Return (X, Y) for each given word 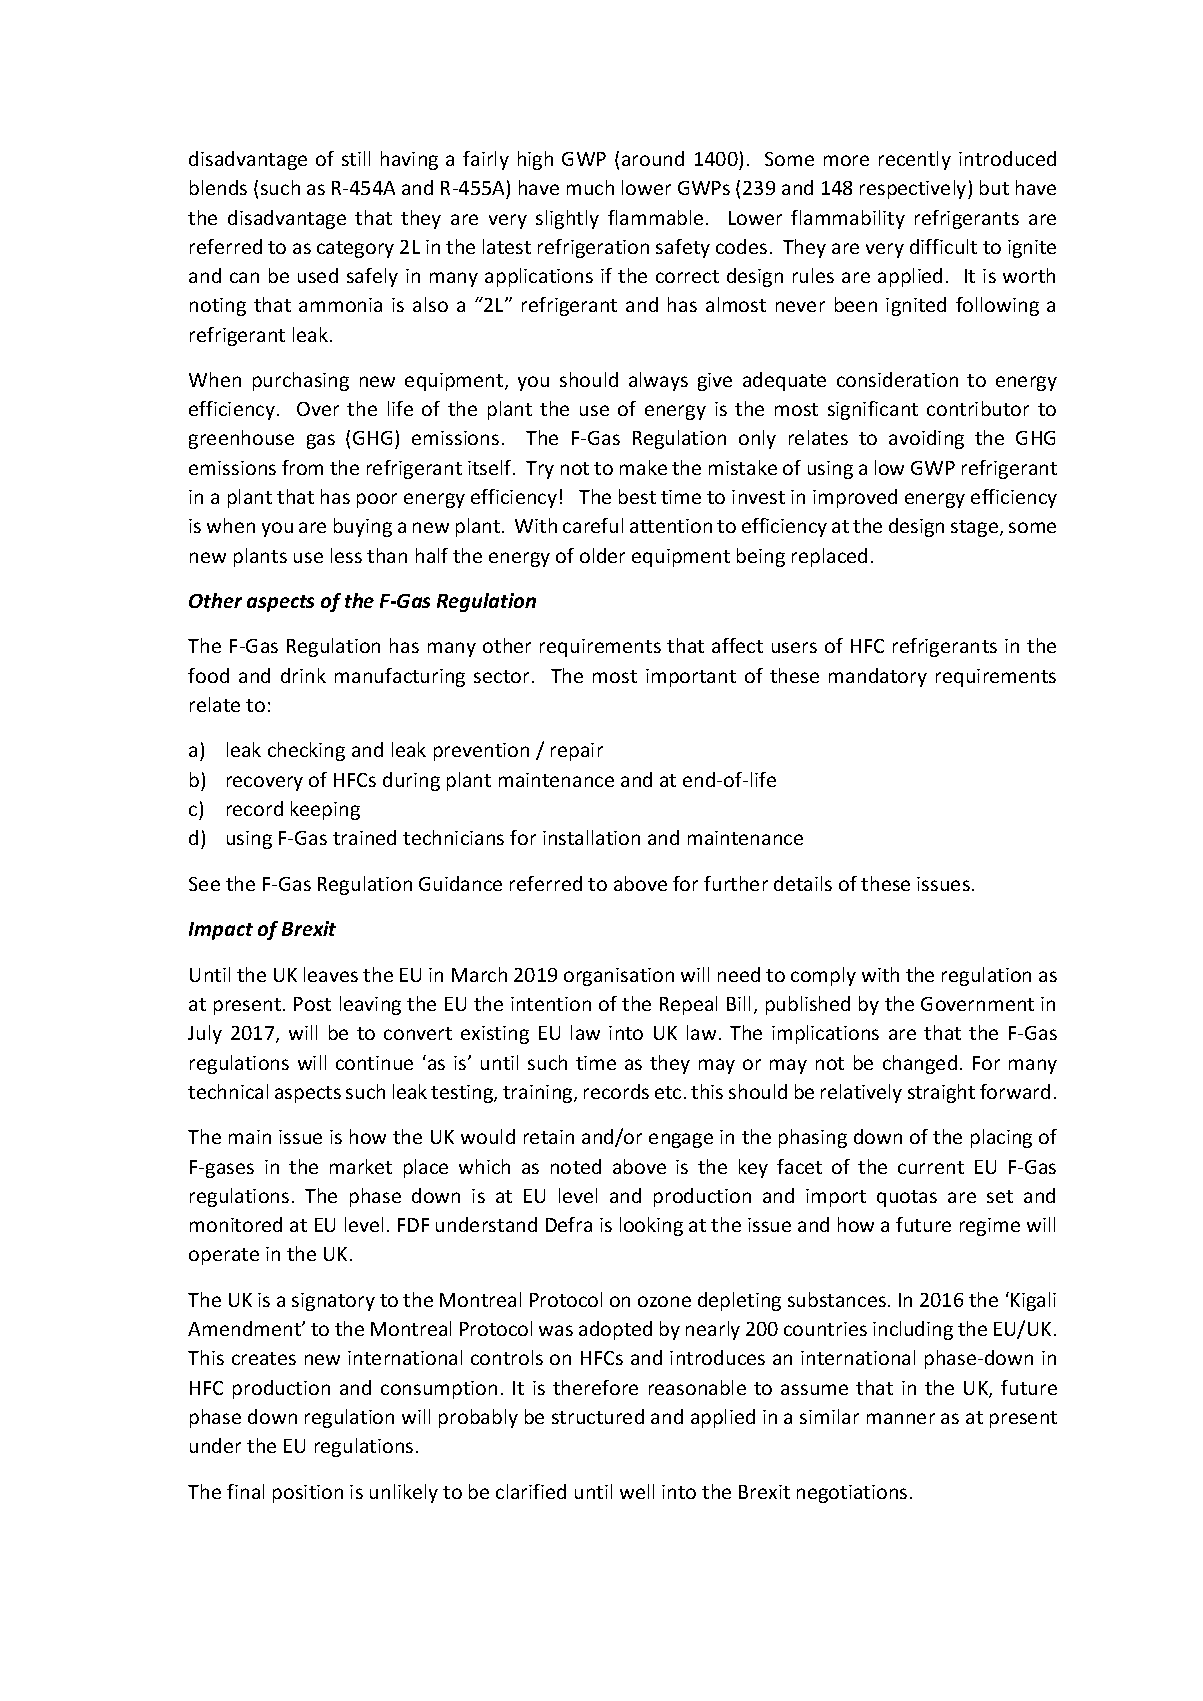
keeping (325, 810)
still (356, 158)
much (590, 187)
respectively (914, 189)
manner (901, 1418)
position (308, 1494)
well (637, 1491)
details (803, 883)
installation (591, 837)
